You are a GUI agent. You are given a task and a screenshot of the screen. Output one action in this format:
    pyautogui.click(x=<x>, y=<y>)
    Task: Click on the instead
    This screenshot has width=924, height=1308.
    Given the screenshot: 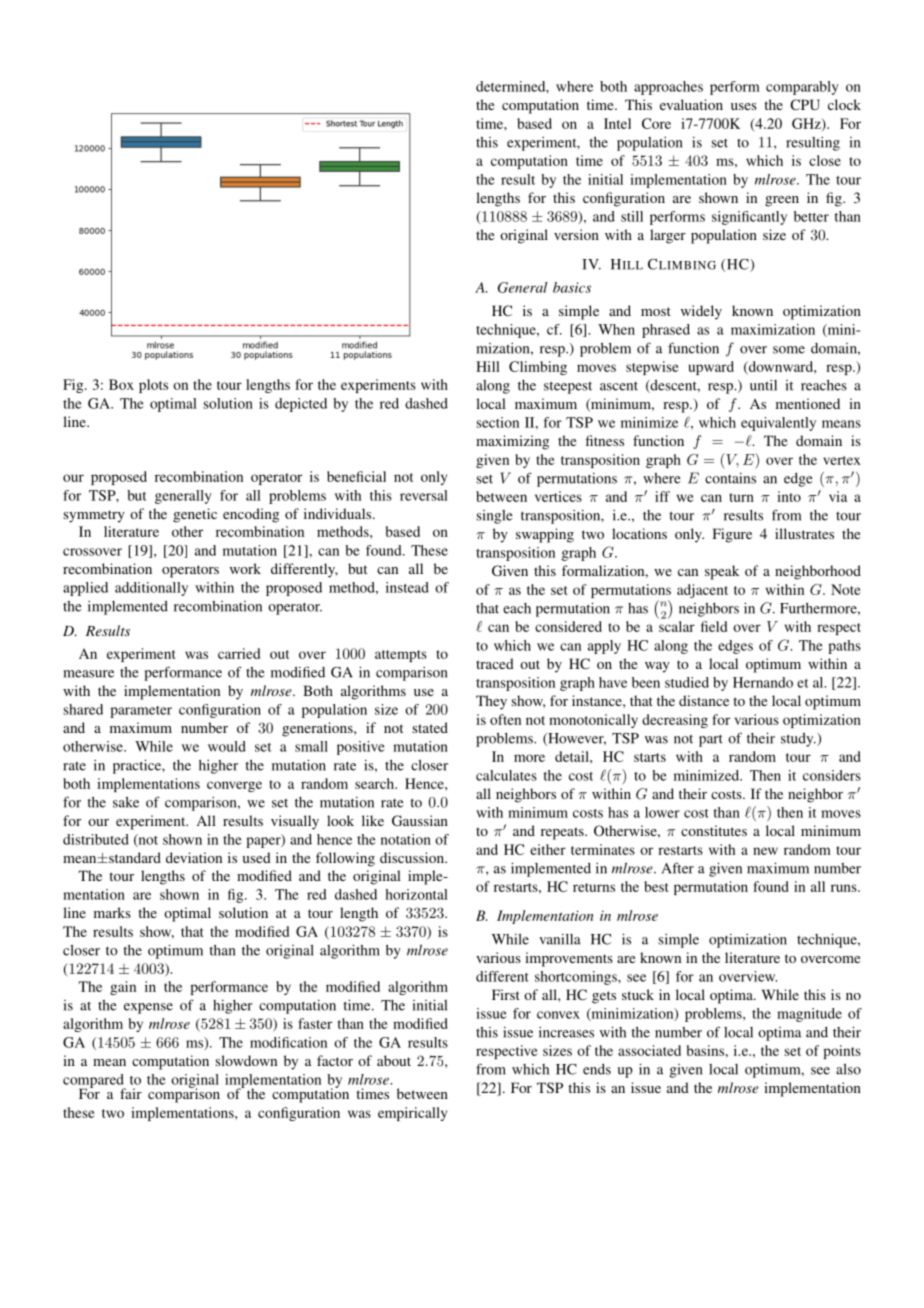 What is the action you would take?
    pyautogui.click(x=407, y=587)
